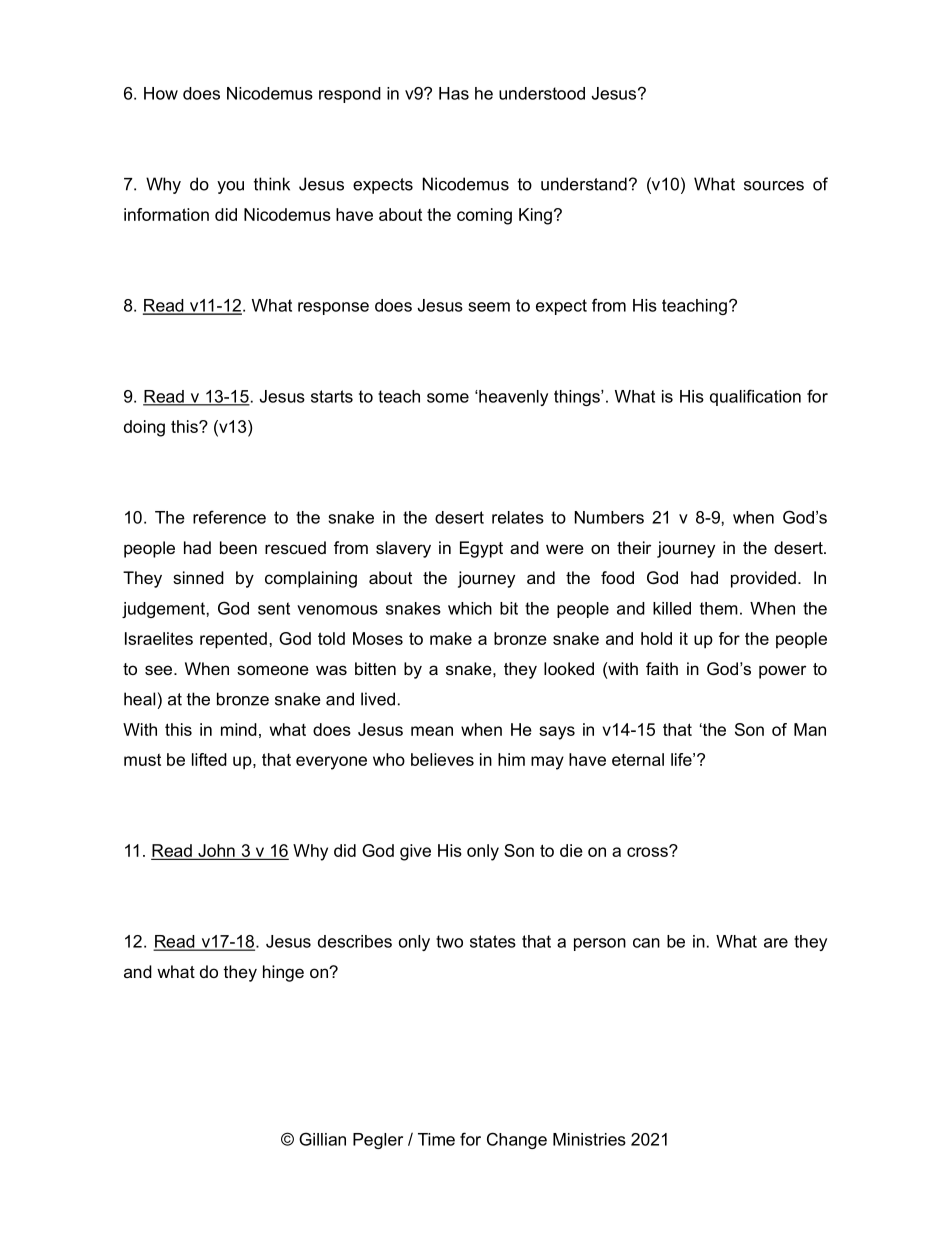 This screenshot has width=952, height=1233. I want to click on Has, so click(454, 93).
